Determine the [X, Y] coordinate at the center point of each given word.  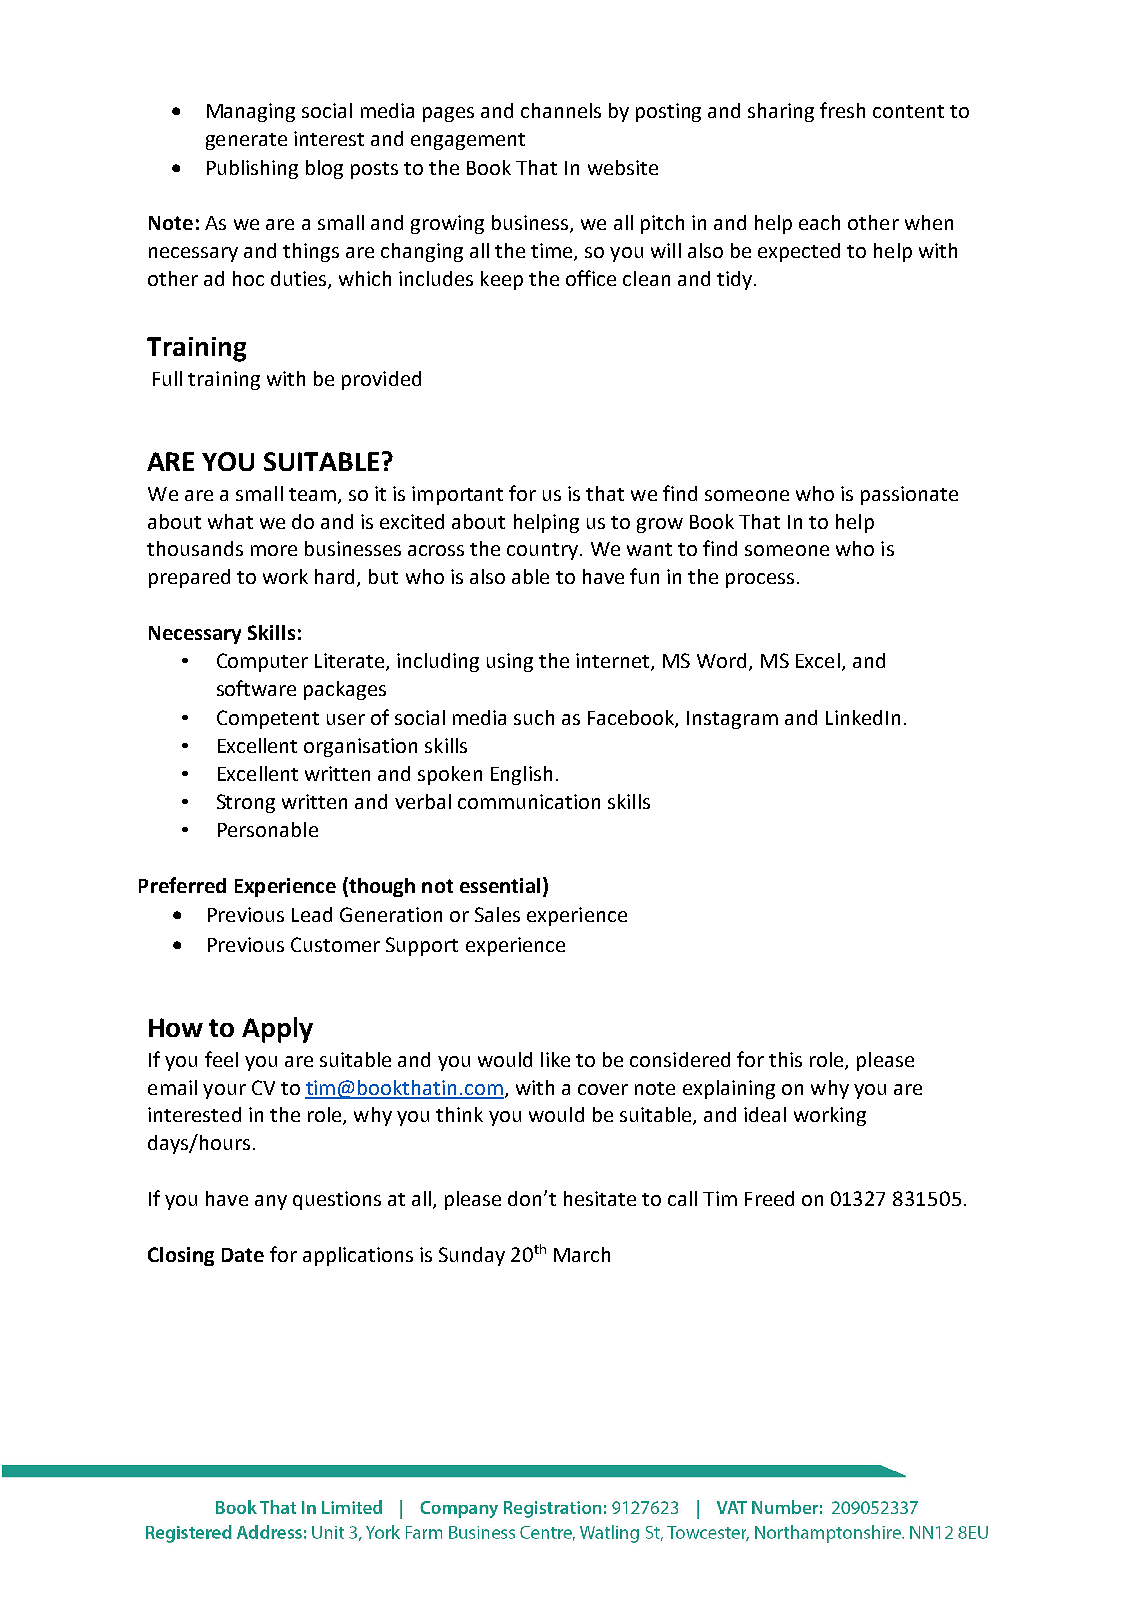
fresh [842, 110]
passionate [909, 495]
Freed [769, 1198]
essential [500, 885]
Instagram [732, 720]
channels [561, 110]
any [271, 1202]
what [230, 521]
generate [246, 141]
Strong [246, 803]
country [544, 551]
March [582, 1254]
